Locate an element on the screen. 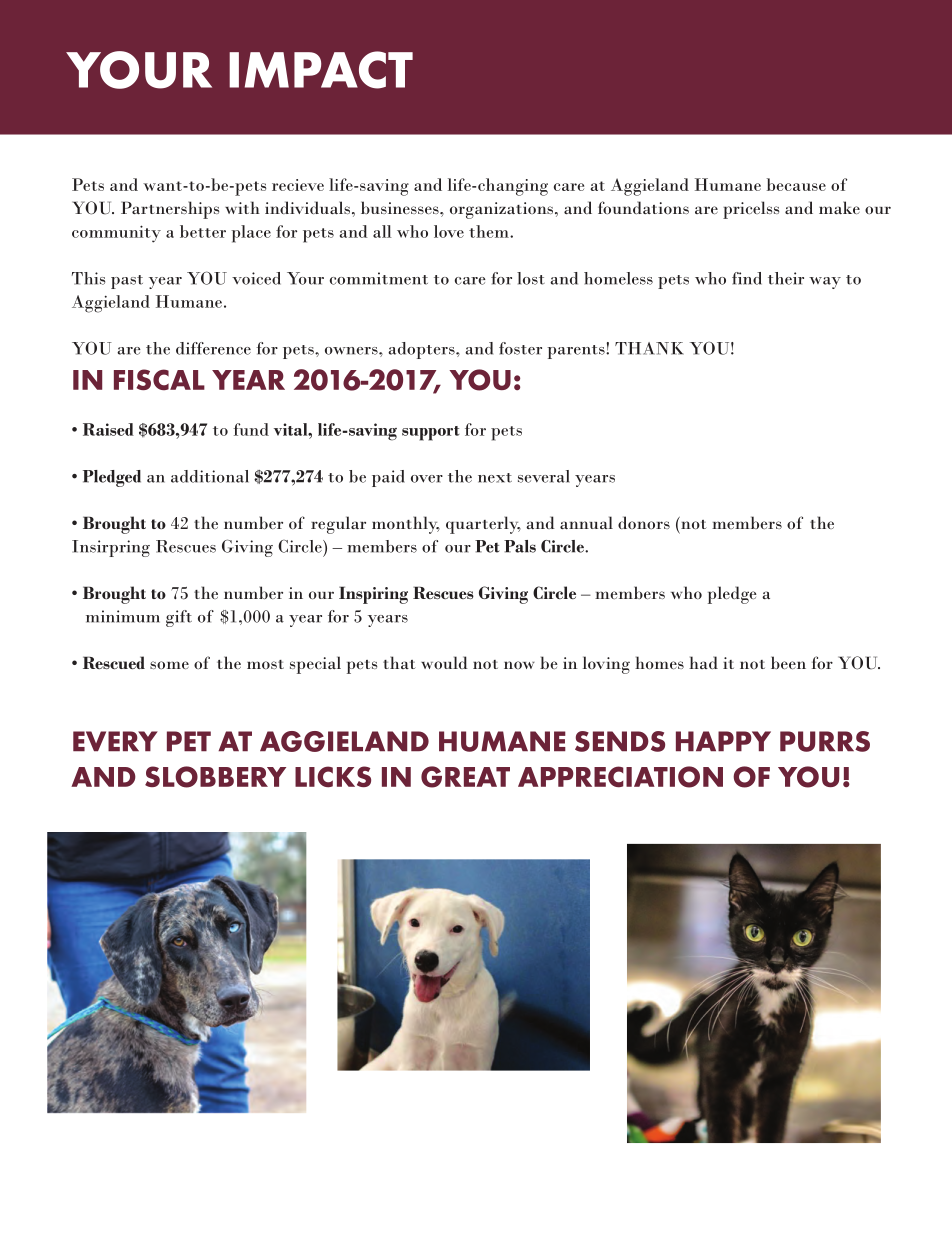  THANK is located at coordinates (649, 348).
